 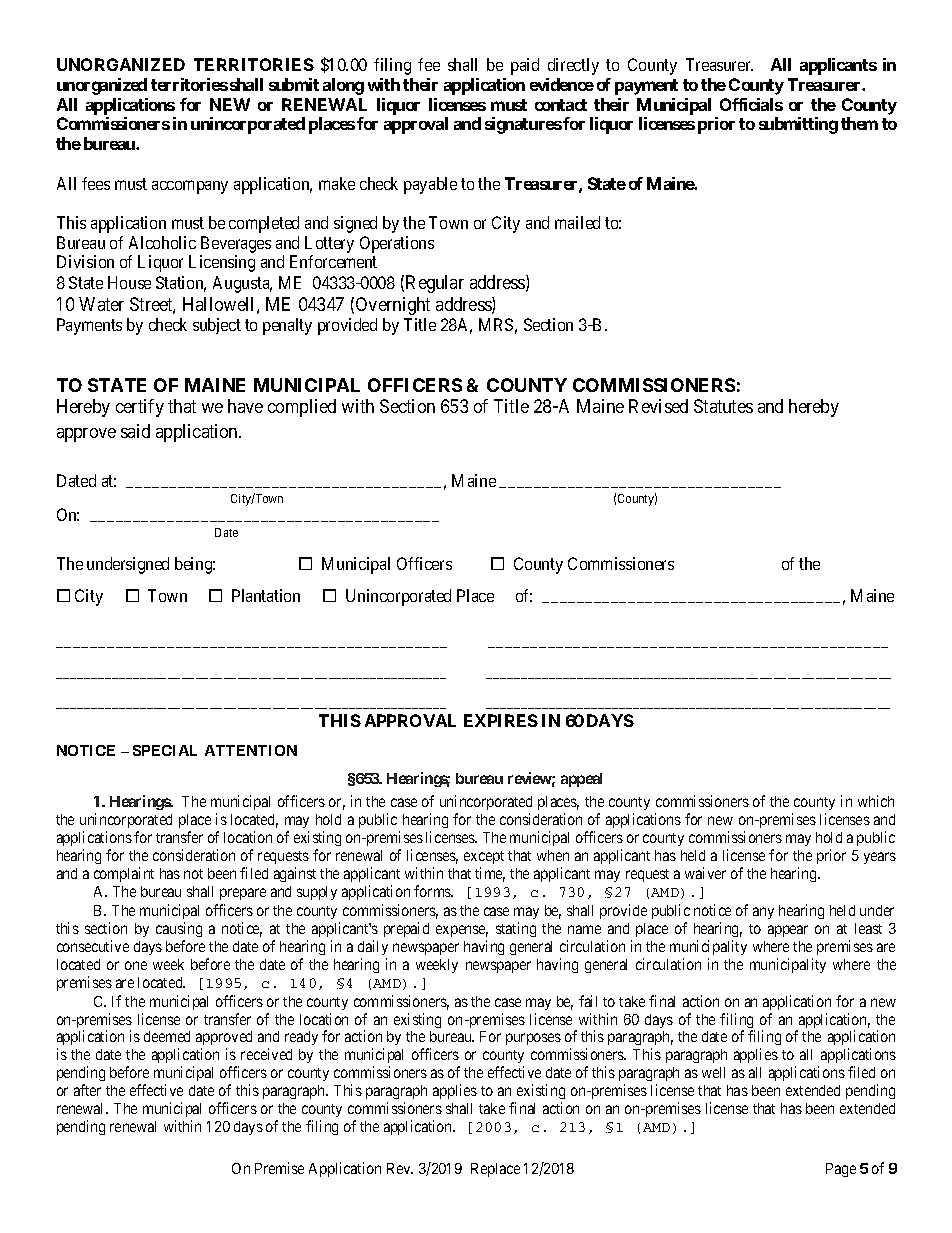 What do you see at coordinates (501, 720) in the document?
I see `EXPIRES` at bounding box center [501, 720].
